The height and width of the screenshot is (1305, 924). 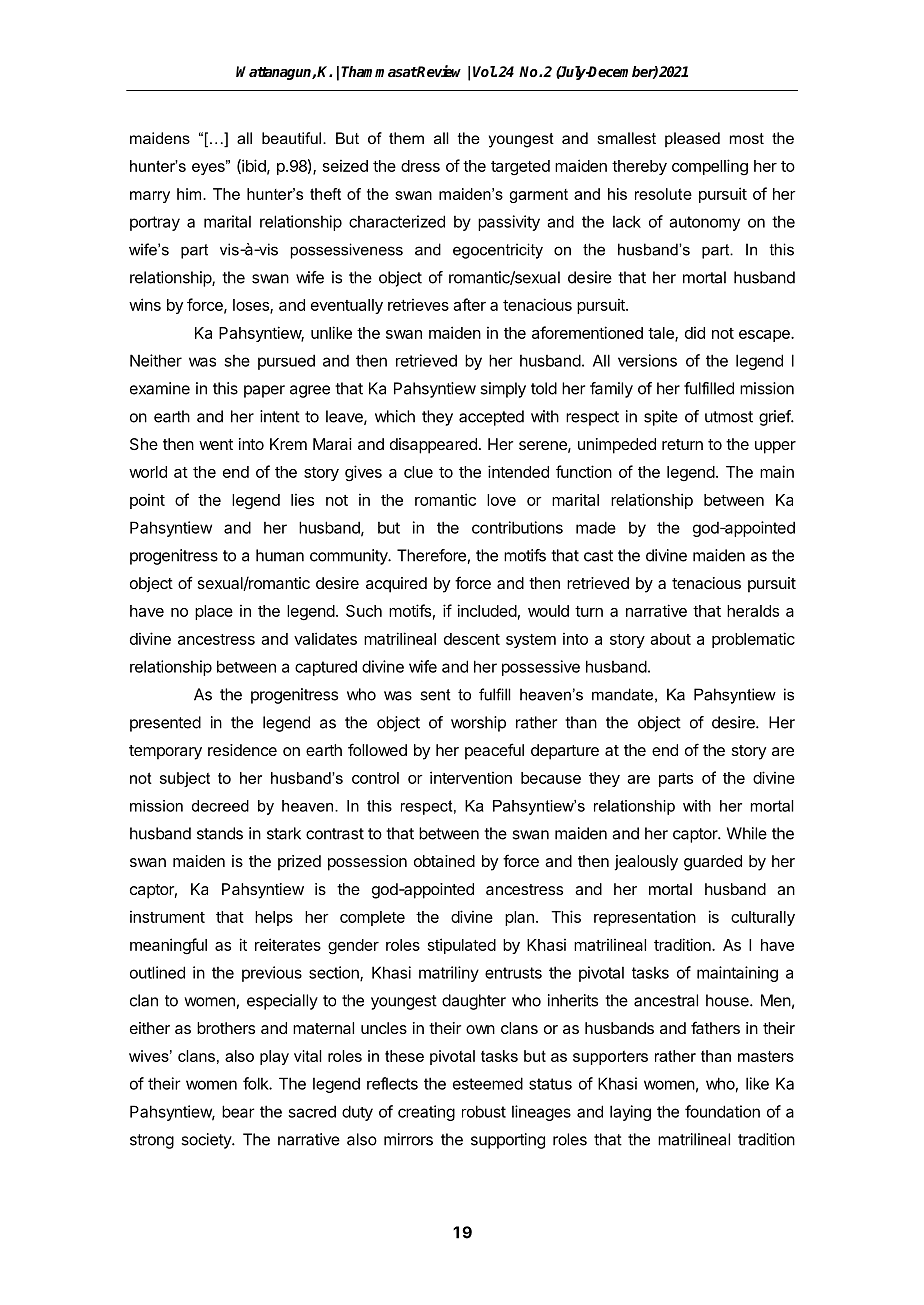 I want to click on robust, so click(x=484, y=1111).
